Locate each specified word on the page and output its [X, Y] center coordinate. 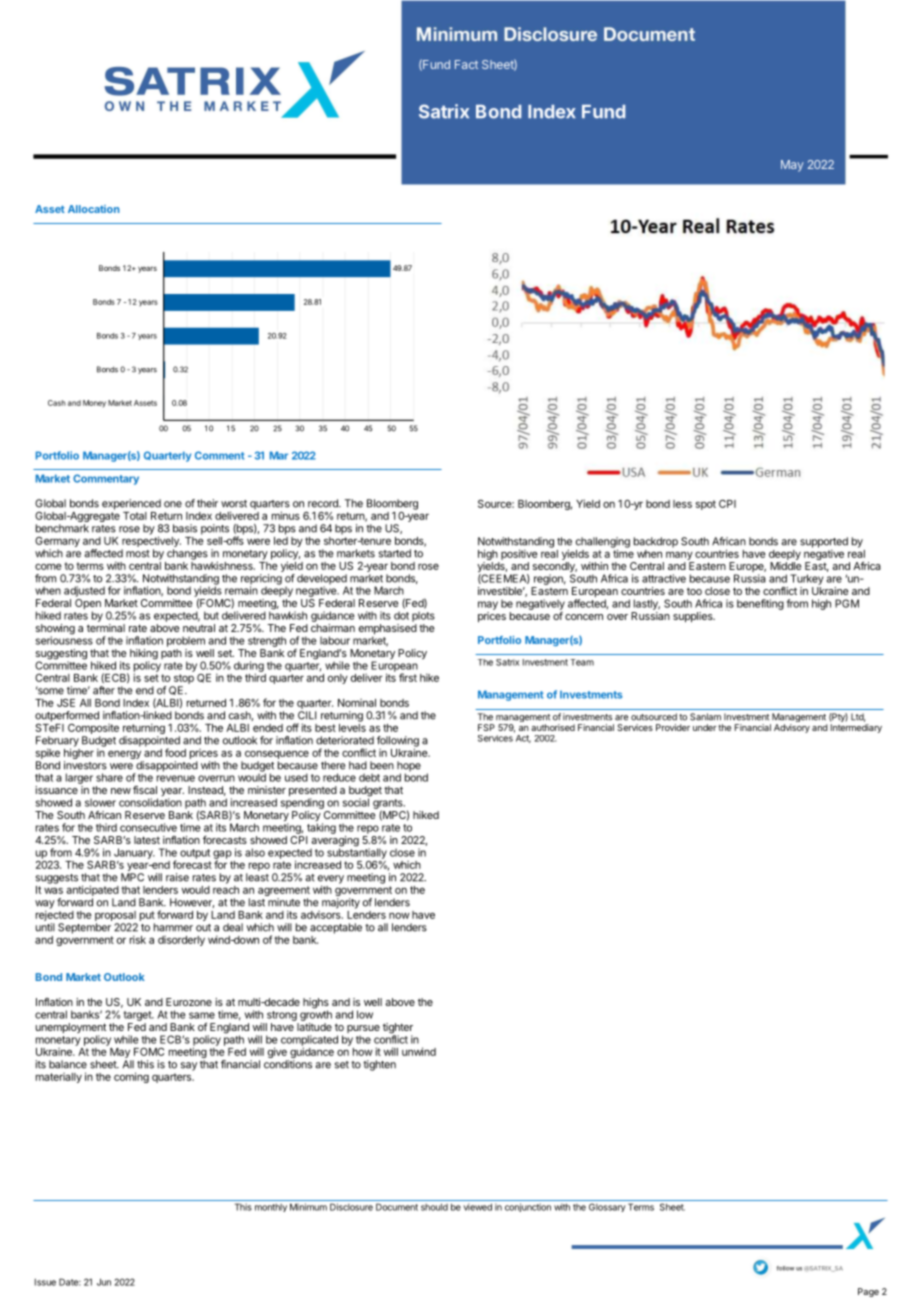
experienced [131, 504]
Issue [45, 1282]
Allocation [93, 209]
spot [706, 505]
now [399, 915]
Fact [466, 64]
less [682, 504]
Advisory [792, 728]
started [395, 553]
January [134, 853]
